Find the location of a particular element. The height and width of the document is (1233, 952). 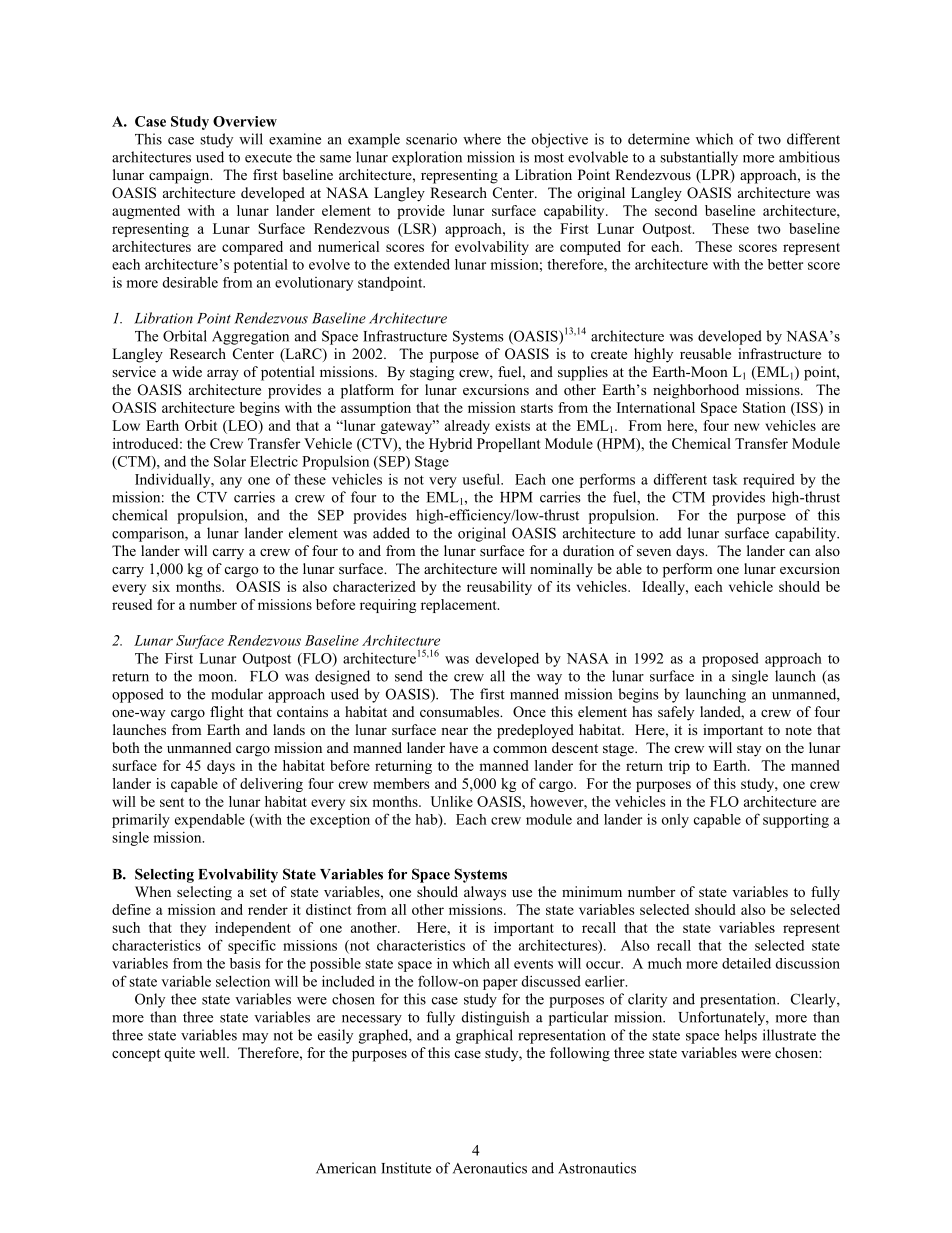

campaign is located at coordinates (180, 176).
